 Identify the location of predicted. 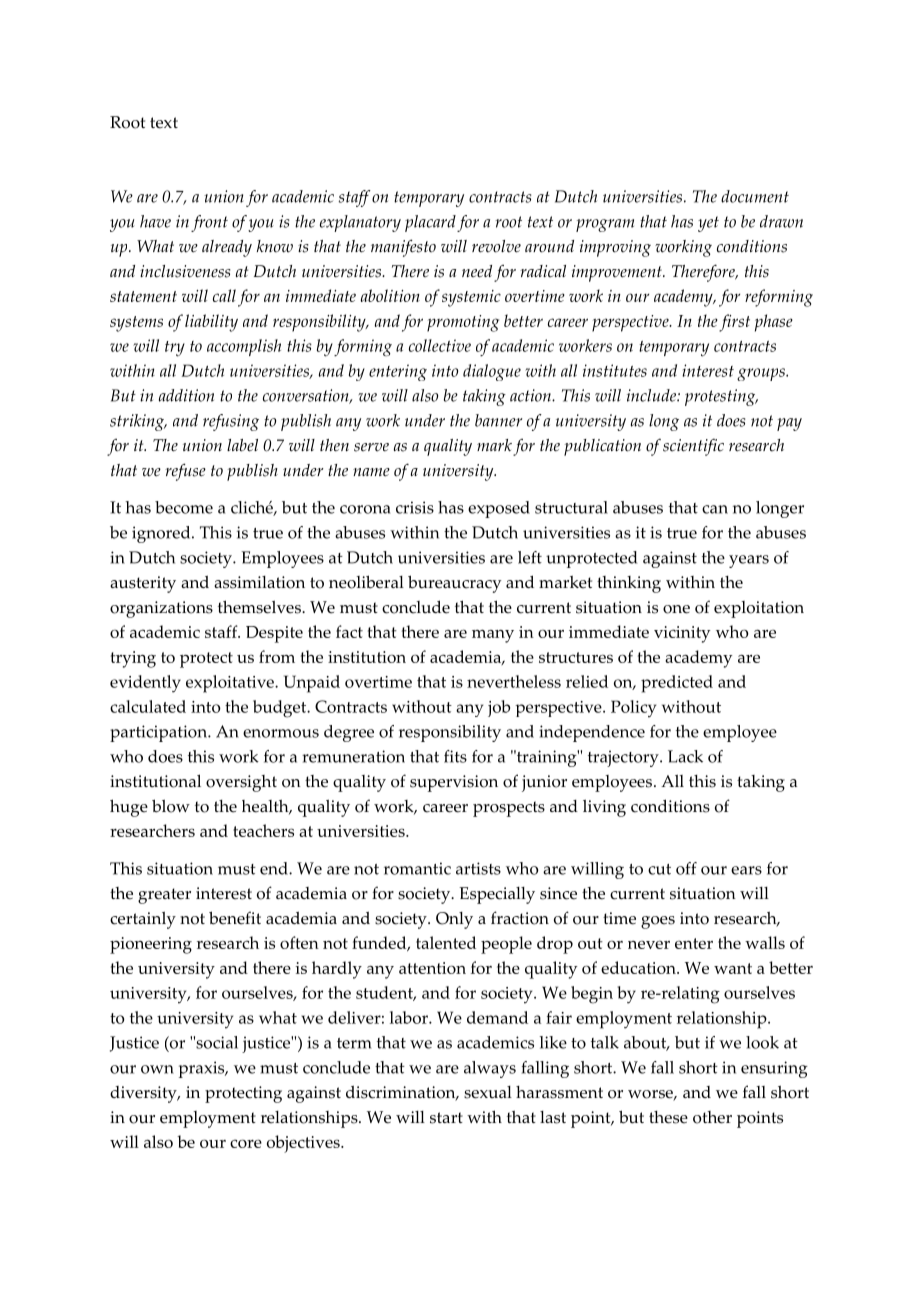
(677, 684).
